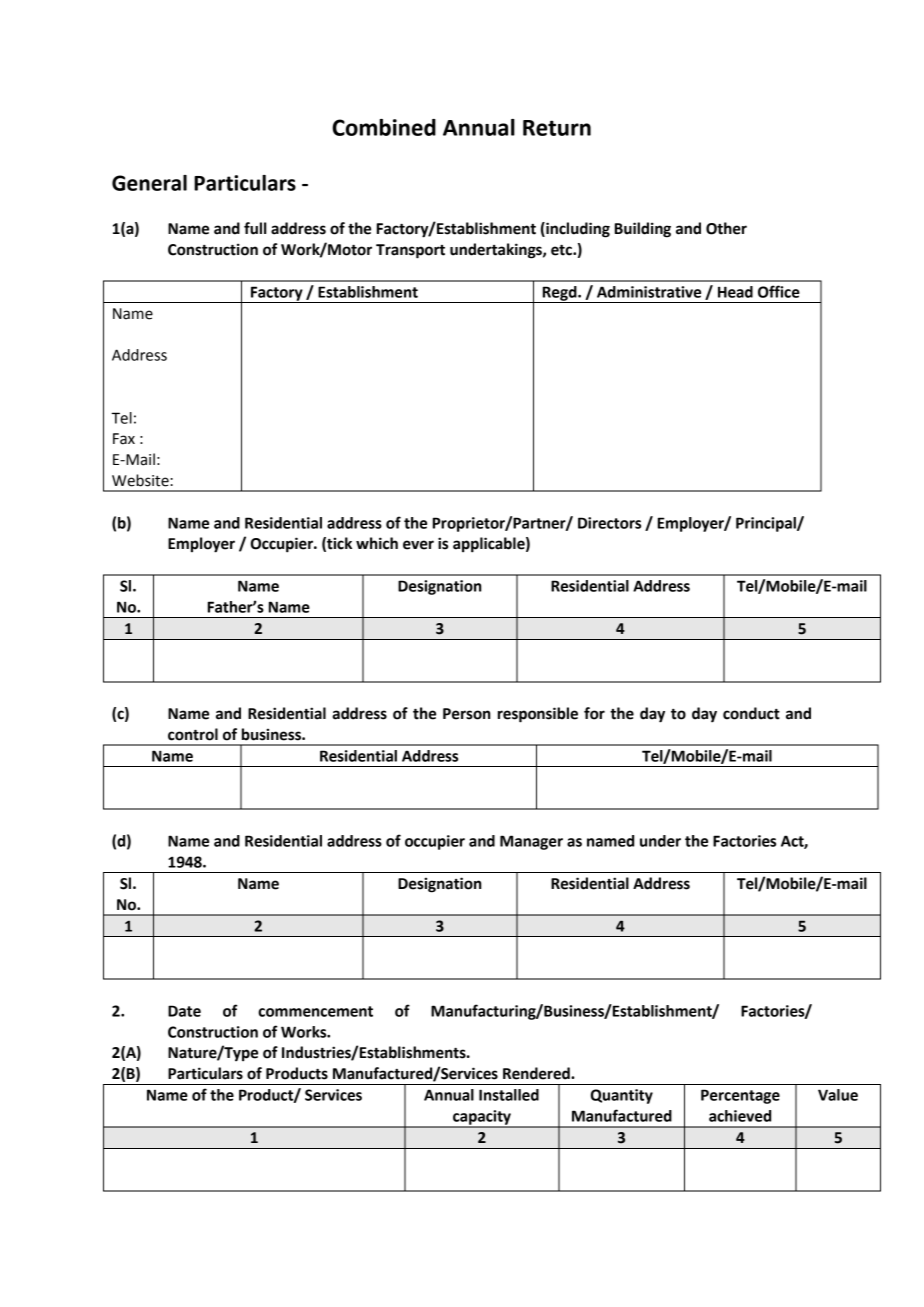 This screenshot has width=924, height=1307. What do you see at coordinates (751, 713) in the screenshot?
I see `conduct` at bounding box center [751, 713].
